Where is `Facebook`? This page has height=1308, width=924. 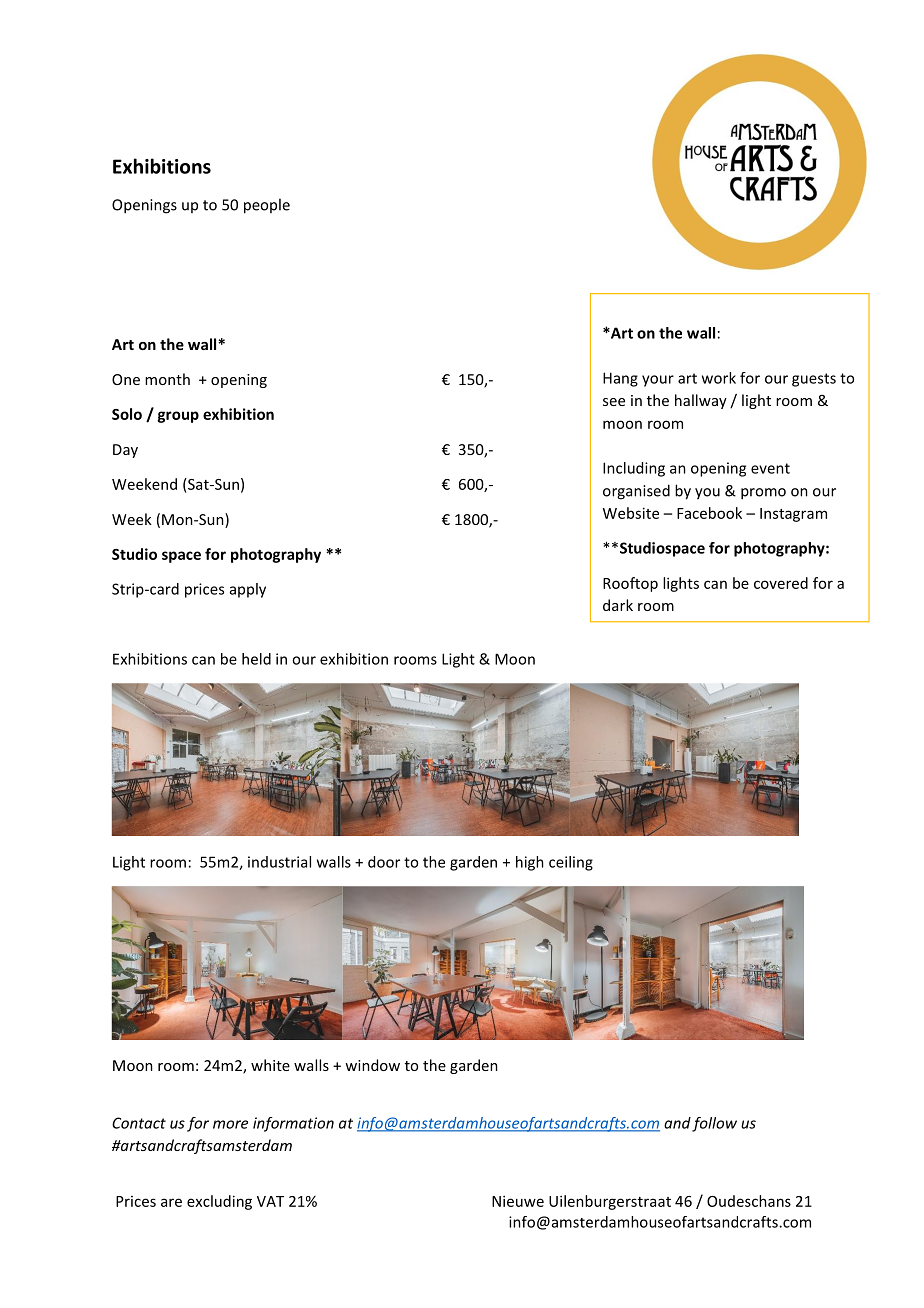 Facebook is located at coordinates (709, 513).
